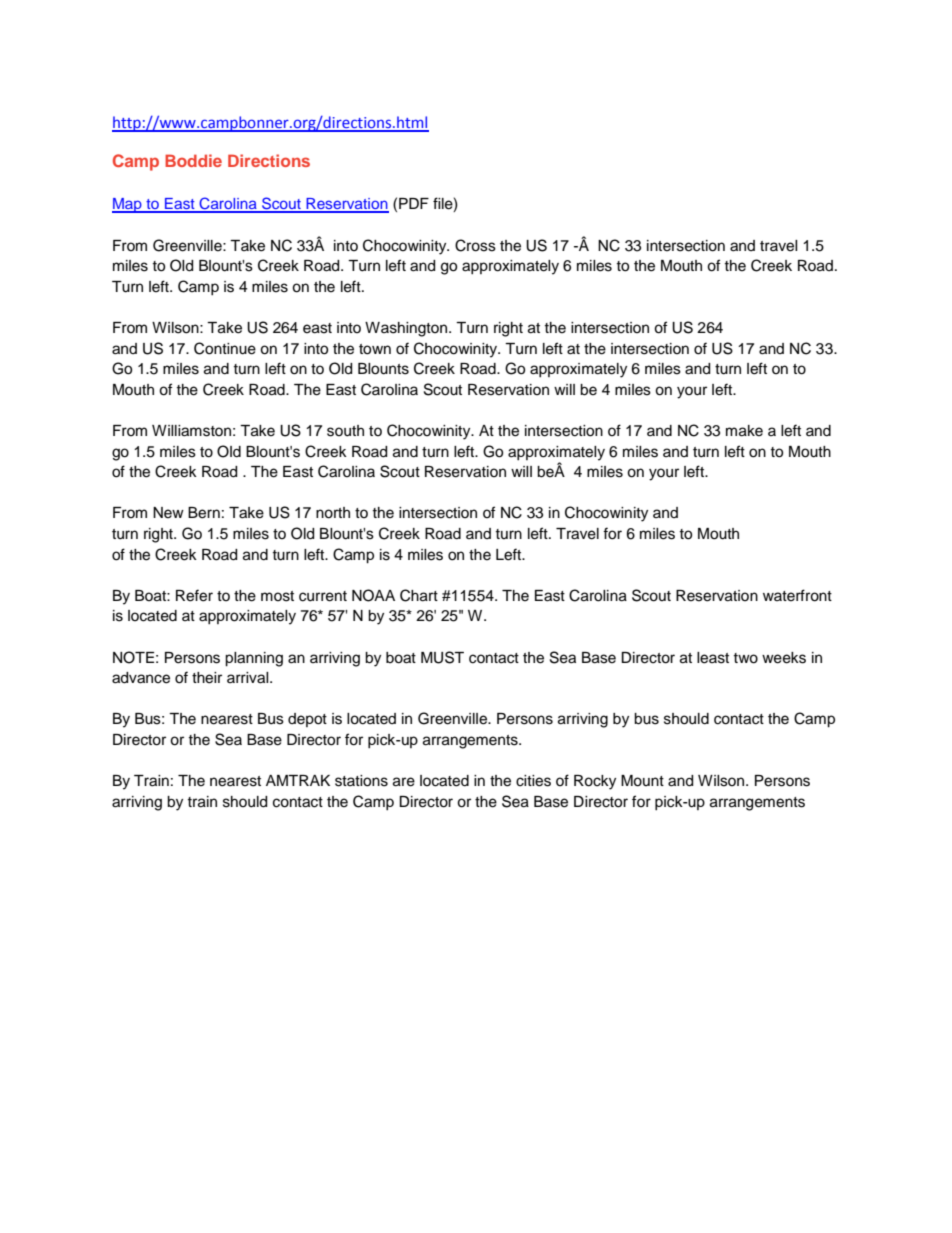 The width and height of the screenshot is (952, 1233). Describe the element at coordinates (345, 431) in the screenshot. I see `south` at that location.
